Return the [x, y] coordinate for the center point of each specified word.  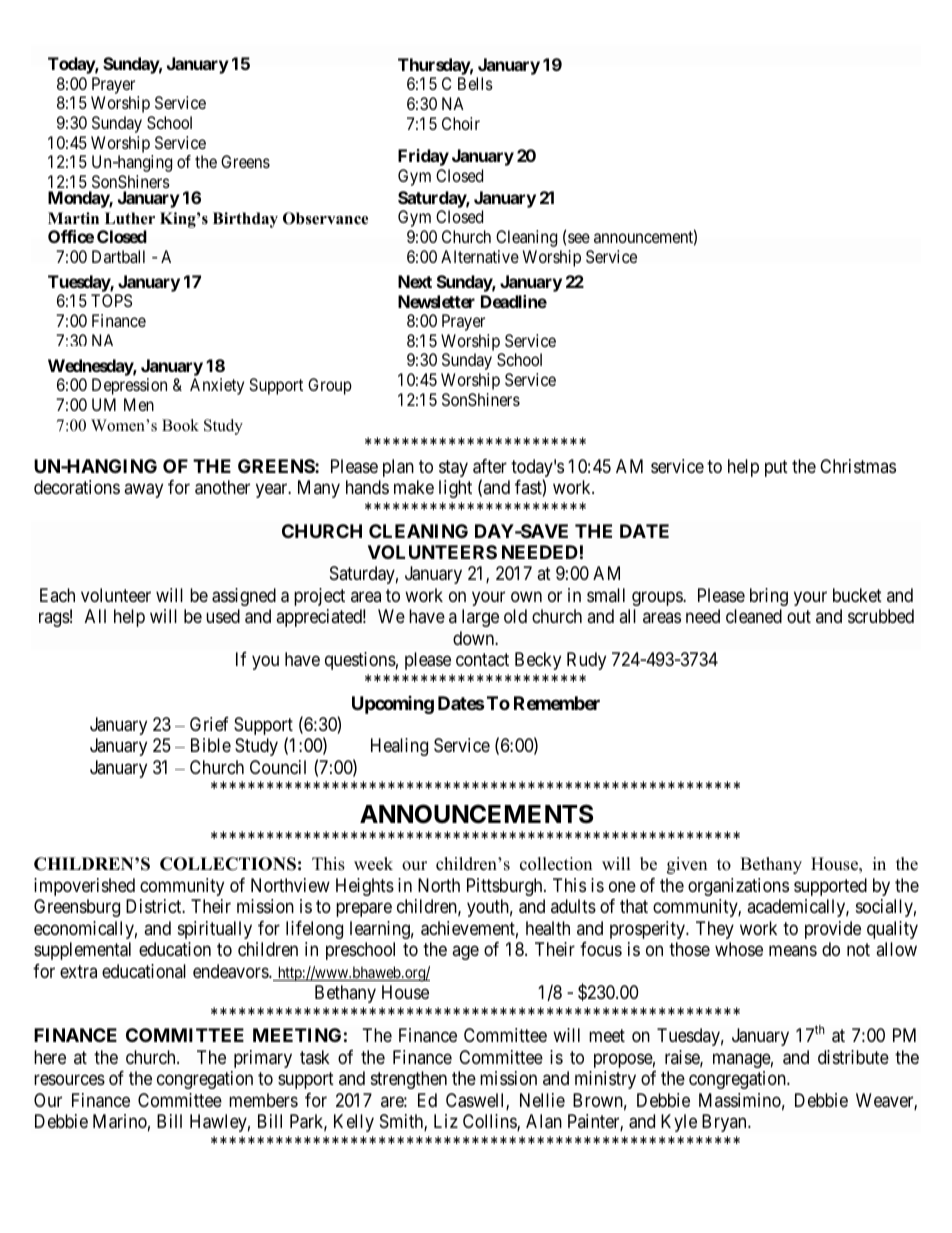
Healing [399, 747]
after [490, 466]
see [579, 238]
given [687, 865]
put [776, 468]
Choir [461, 123]
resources [69, 1080]
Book [180, 425]
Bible [211, 745]
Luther [130, 218]
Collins [490, 1122]
